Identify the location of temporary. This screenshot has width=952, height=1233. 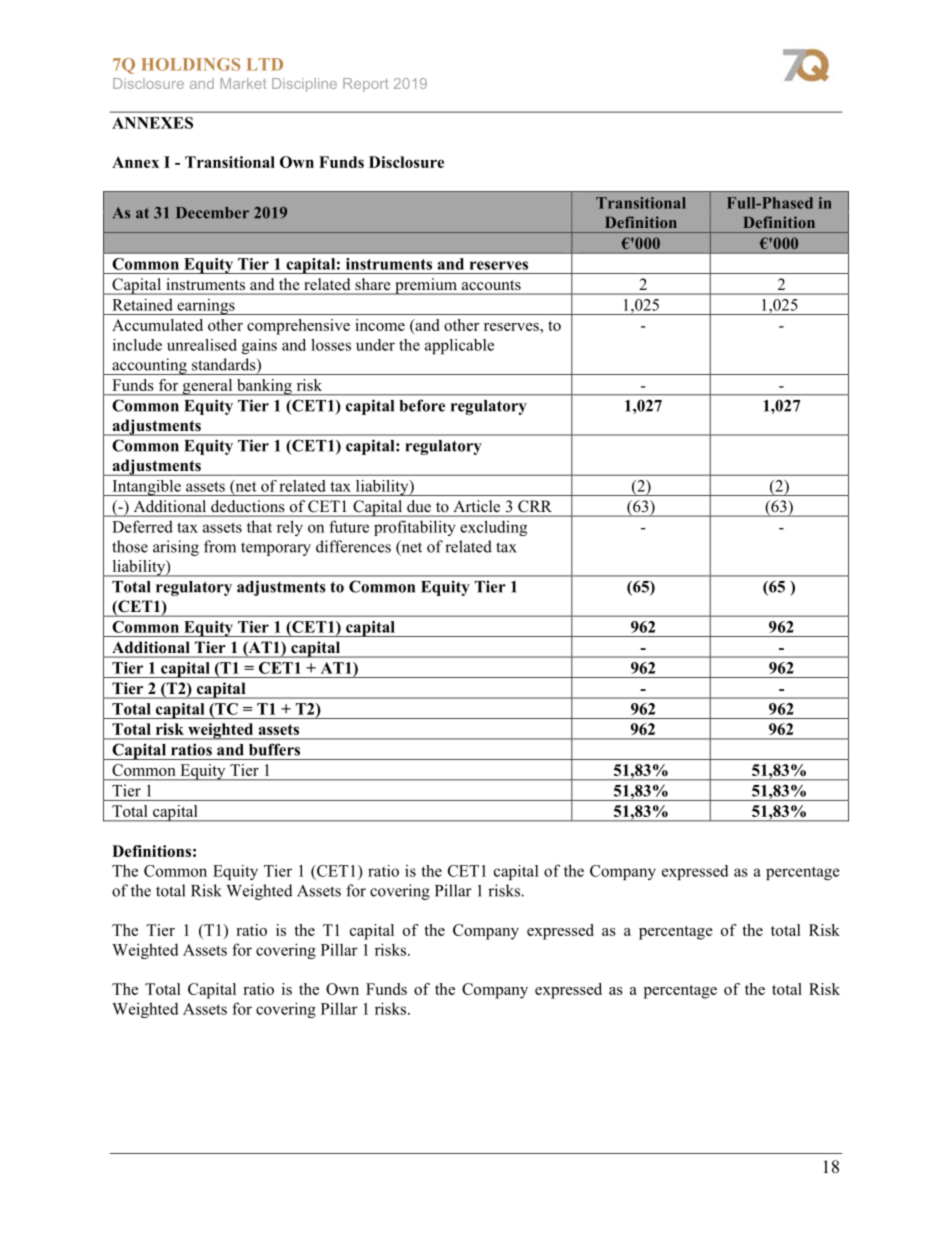
(276, 549).
